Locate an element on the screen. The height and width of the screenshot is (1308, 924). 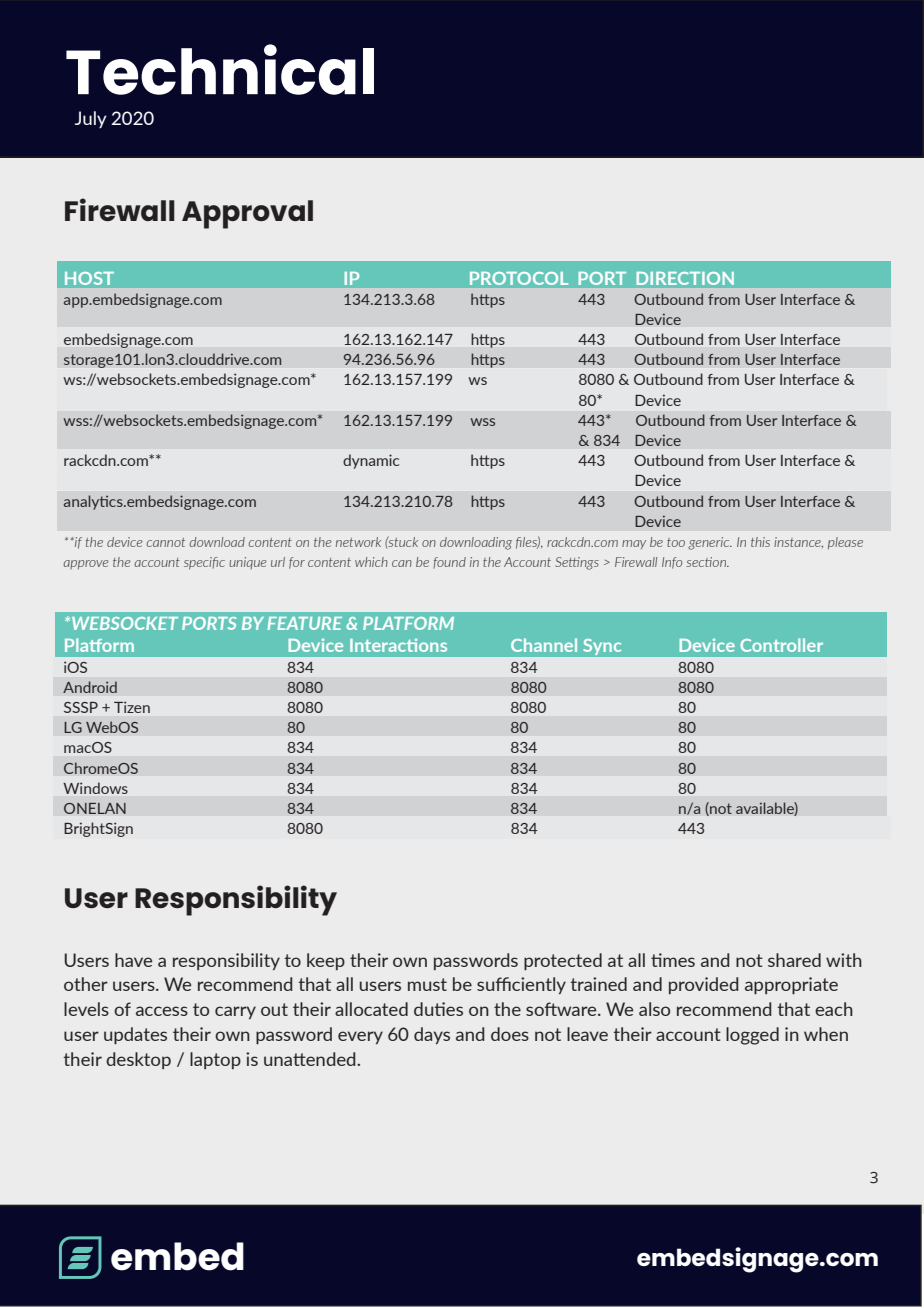
days is located at coordinates (432, 1035).
